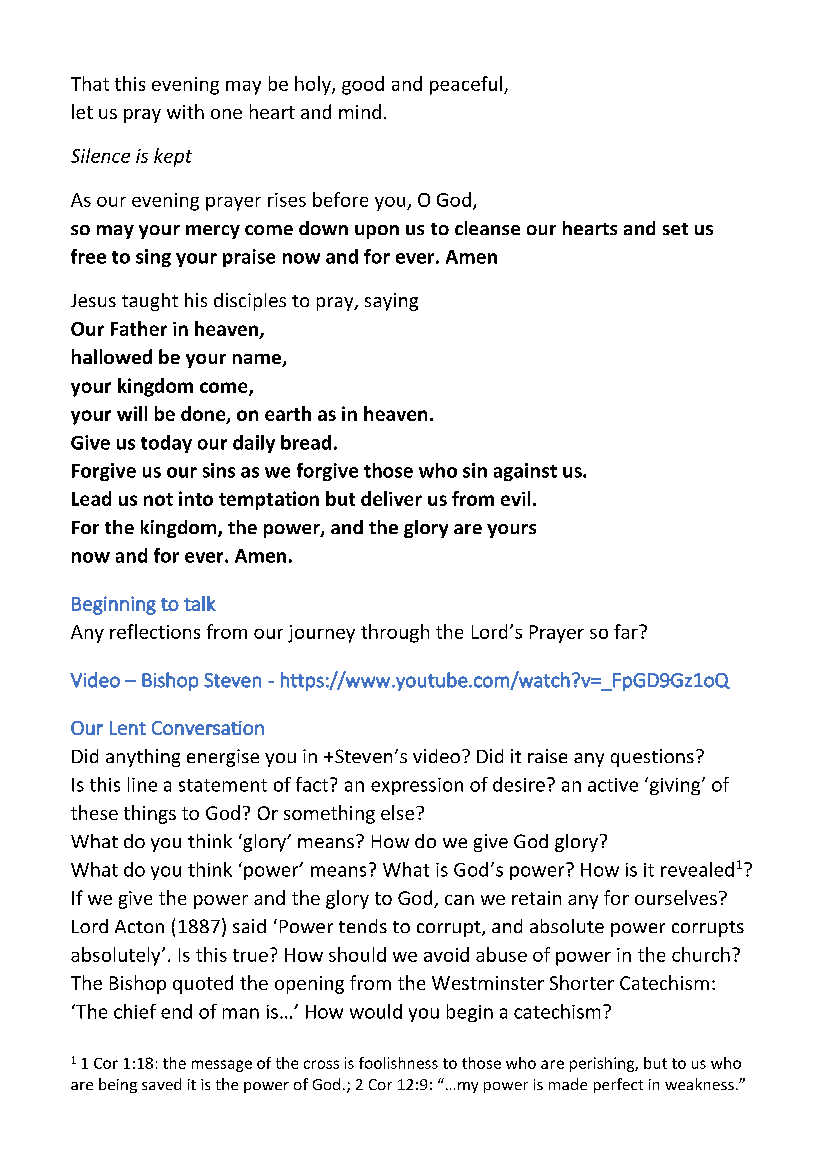 The image size is (824, 1165). I want to click on with, so click(185, 111).
